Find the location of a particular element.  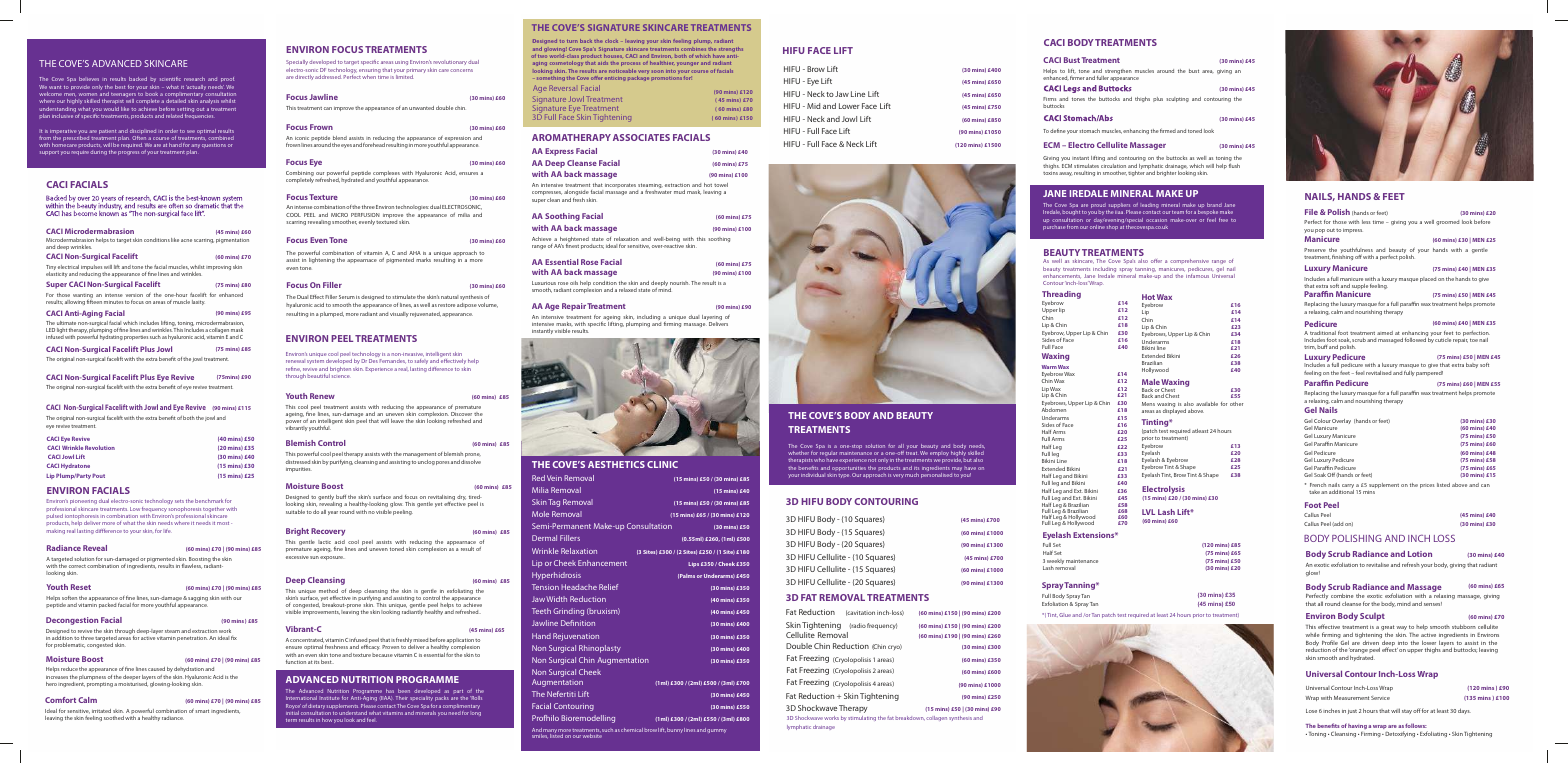

younger is located at coordinates (688, 64).
